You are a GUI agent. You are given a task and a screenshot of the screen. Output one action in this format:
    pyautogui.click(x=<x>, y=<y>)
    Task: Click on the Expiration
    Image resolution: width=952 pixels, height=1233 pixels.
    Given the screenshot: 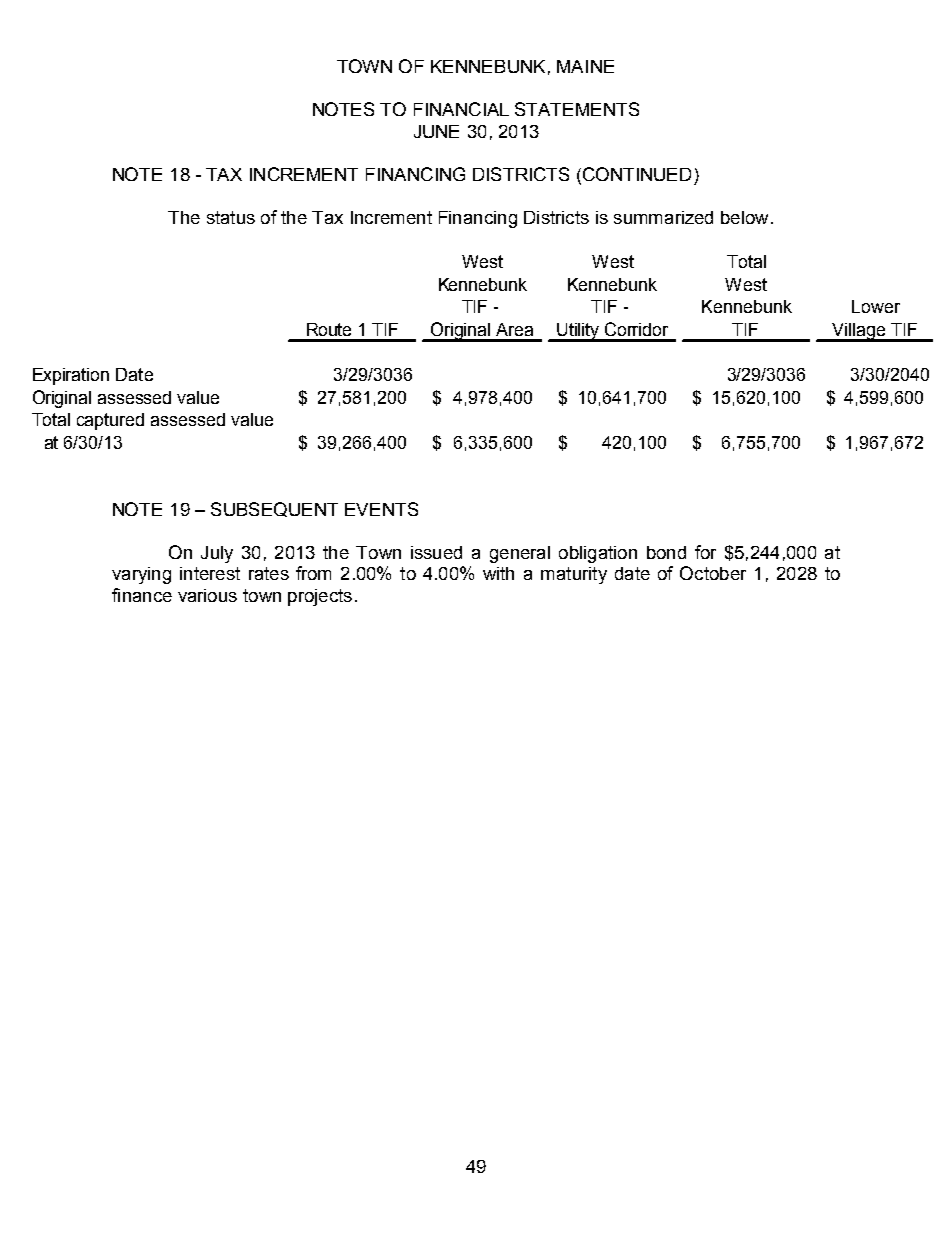 What is the action you would take?
    pyautogui.click(x=71, y=376)
